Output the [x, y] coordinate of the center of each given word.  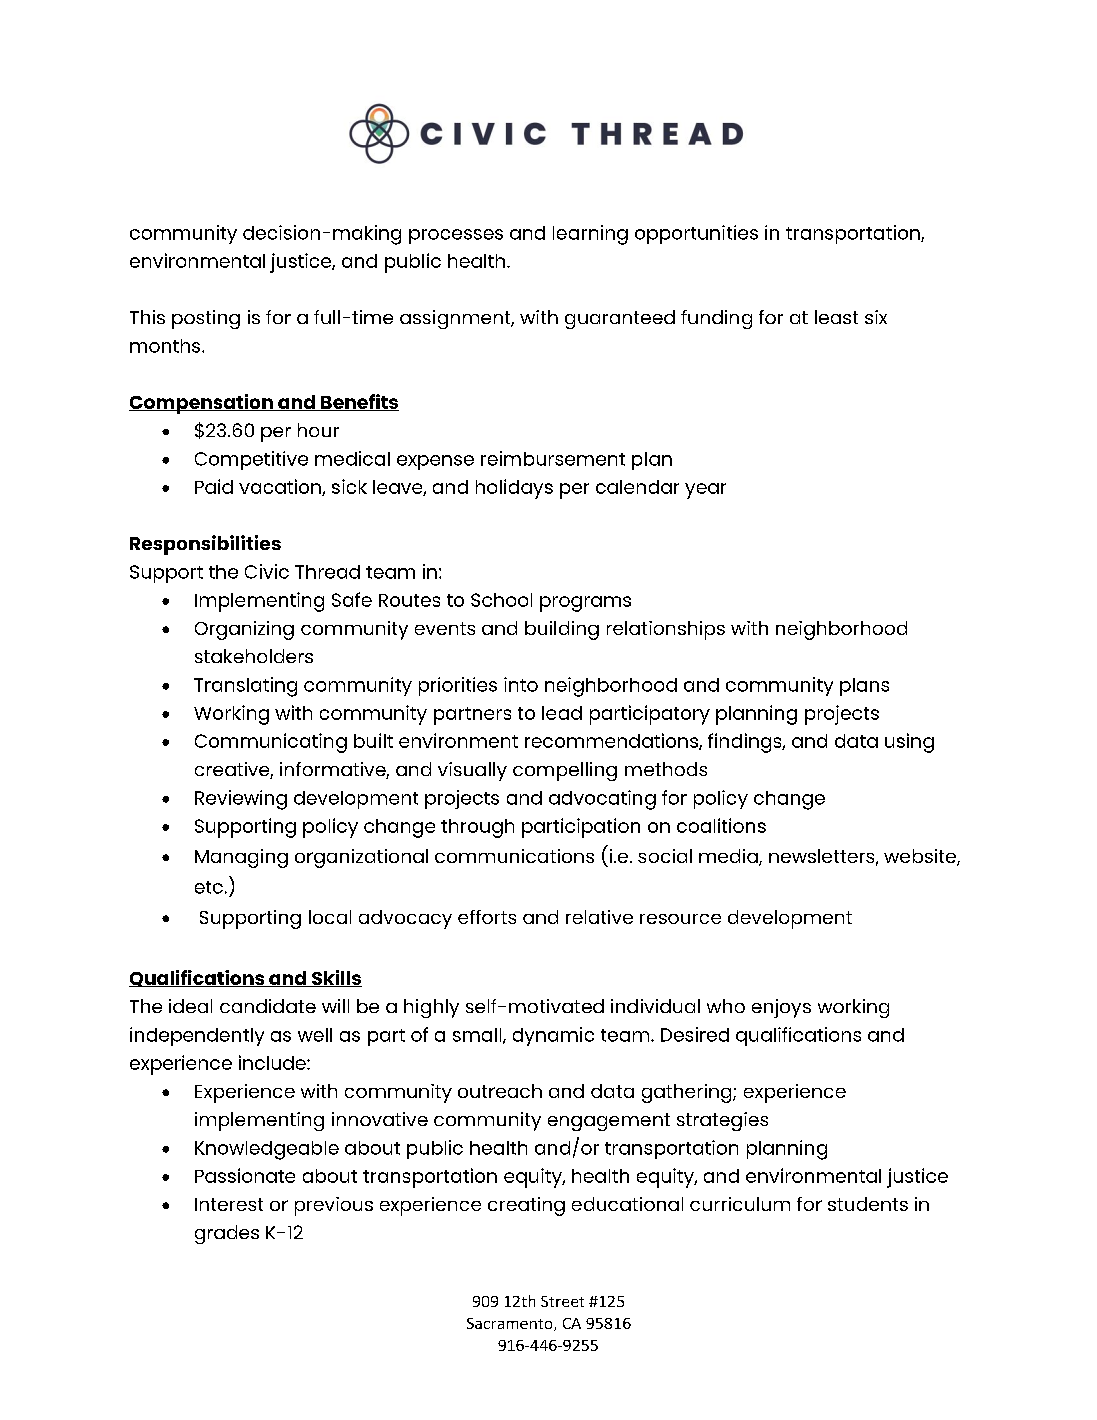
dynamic [553, 1036]
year [705, 491]
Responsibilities [205, 545]
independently [197, 1036]
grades [227, 1234]
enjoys [781, 1008]
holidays [514, 489]
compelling [565, 771]
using [909, 743]
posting [206, 319]
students [868, 1204]
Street [562, 1301]
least [836, 317]
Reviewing [241, 800]
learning [590, 235]
